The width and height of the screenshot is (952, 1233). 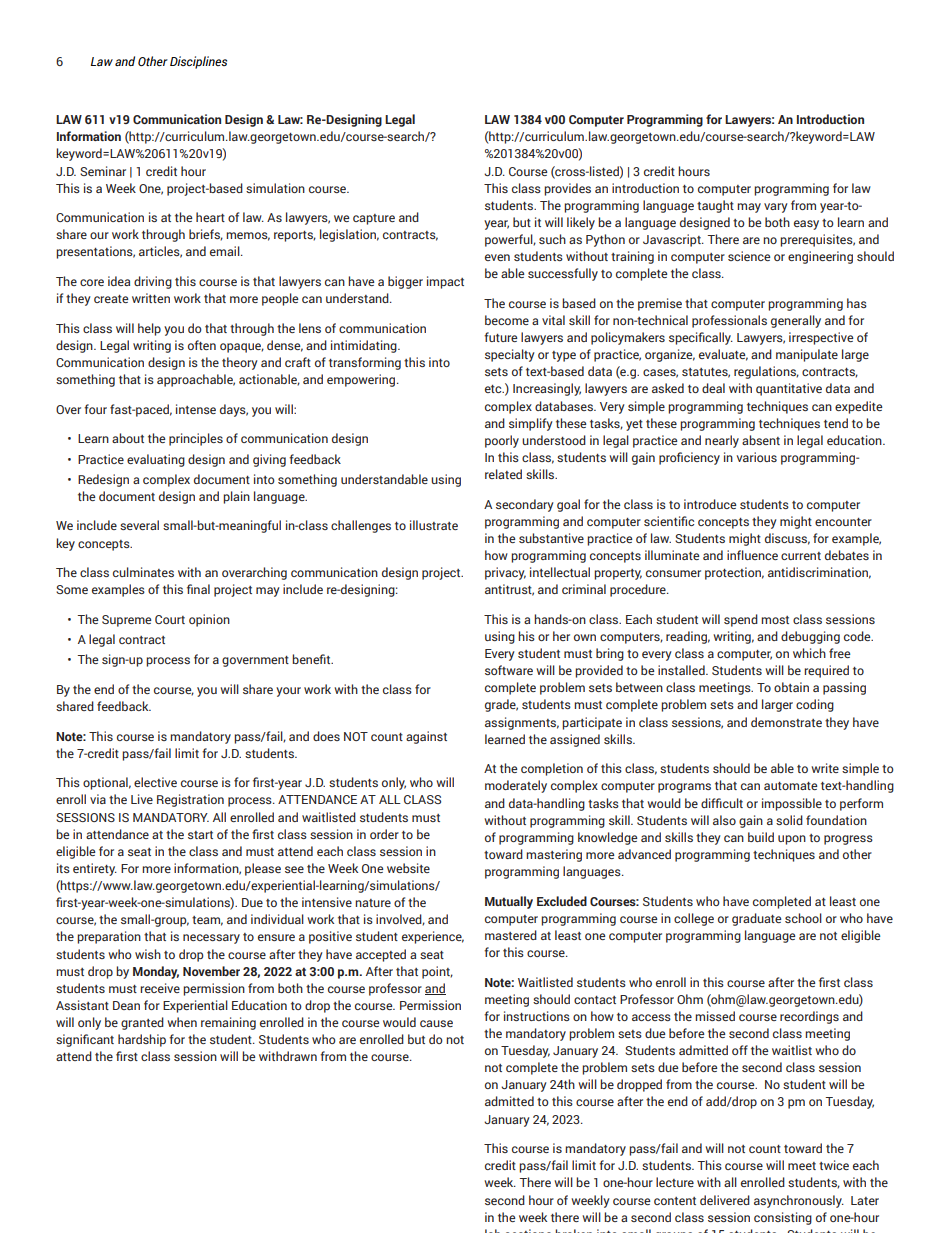 What do you see at coordinates (142, 1040) in the screenshot?
I see `hardship` at bounding box center [142, 1040].
